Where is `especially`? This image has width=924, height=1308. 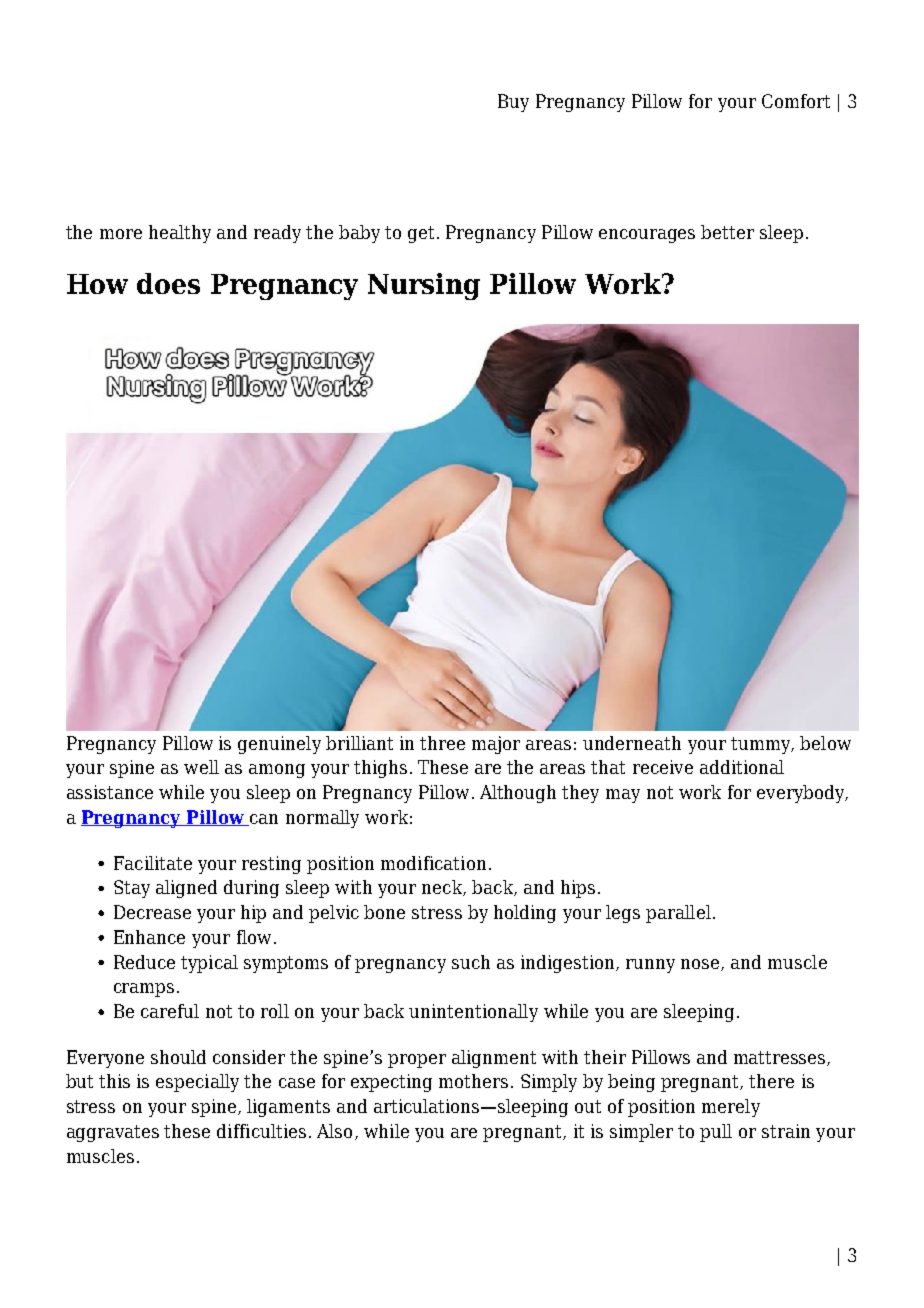 especially is located at coordinates (197, 1083).
